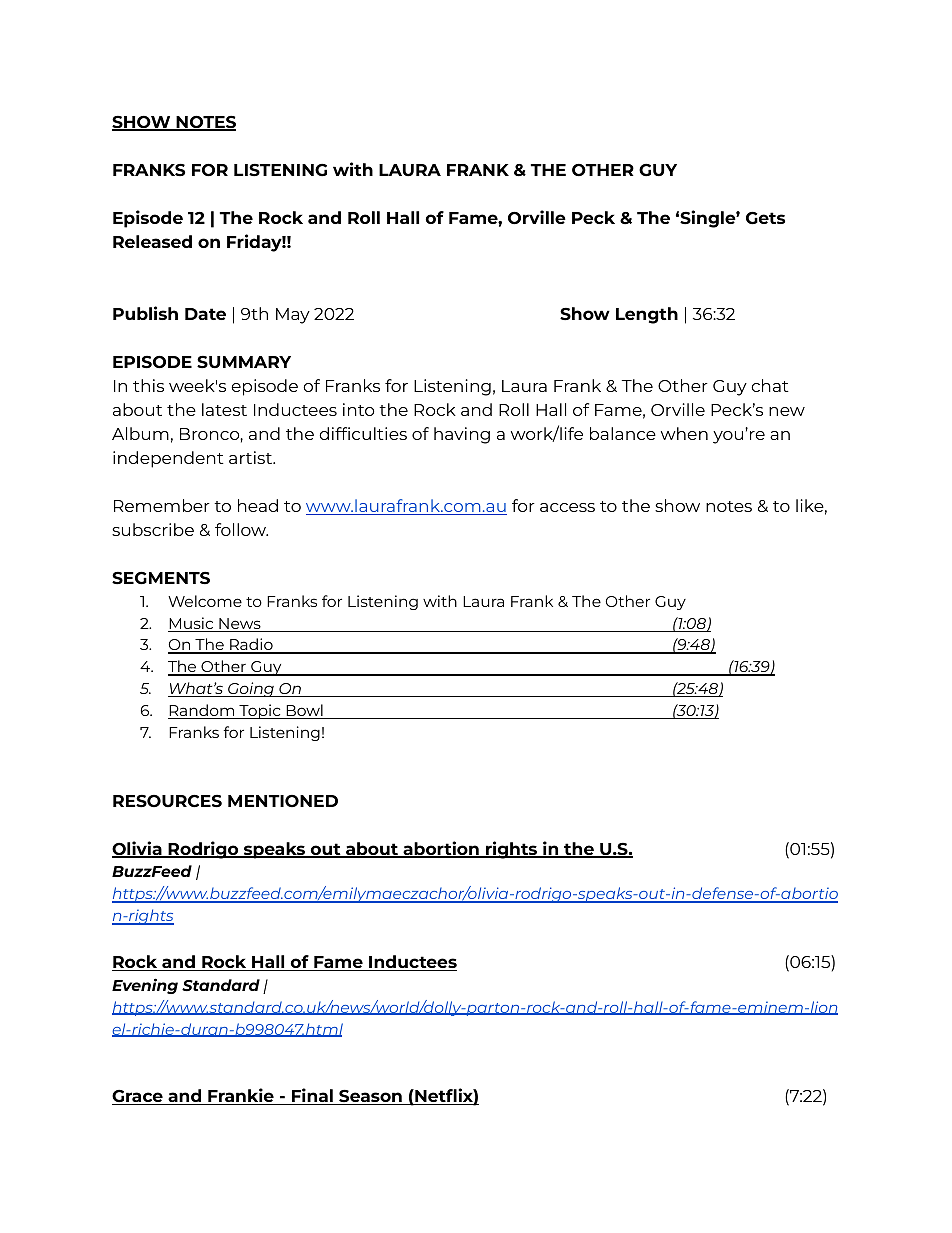 The image size is (952, 1233). I want to click on Gets, so click(765, 218).
